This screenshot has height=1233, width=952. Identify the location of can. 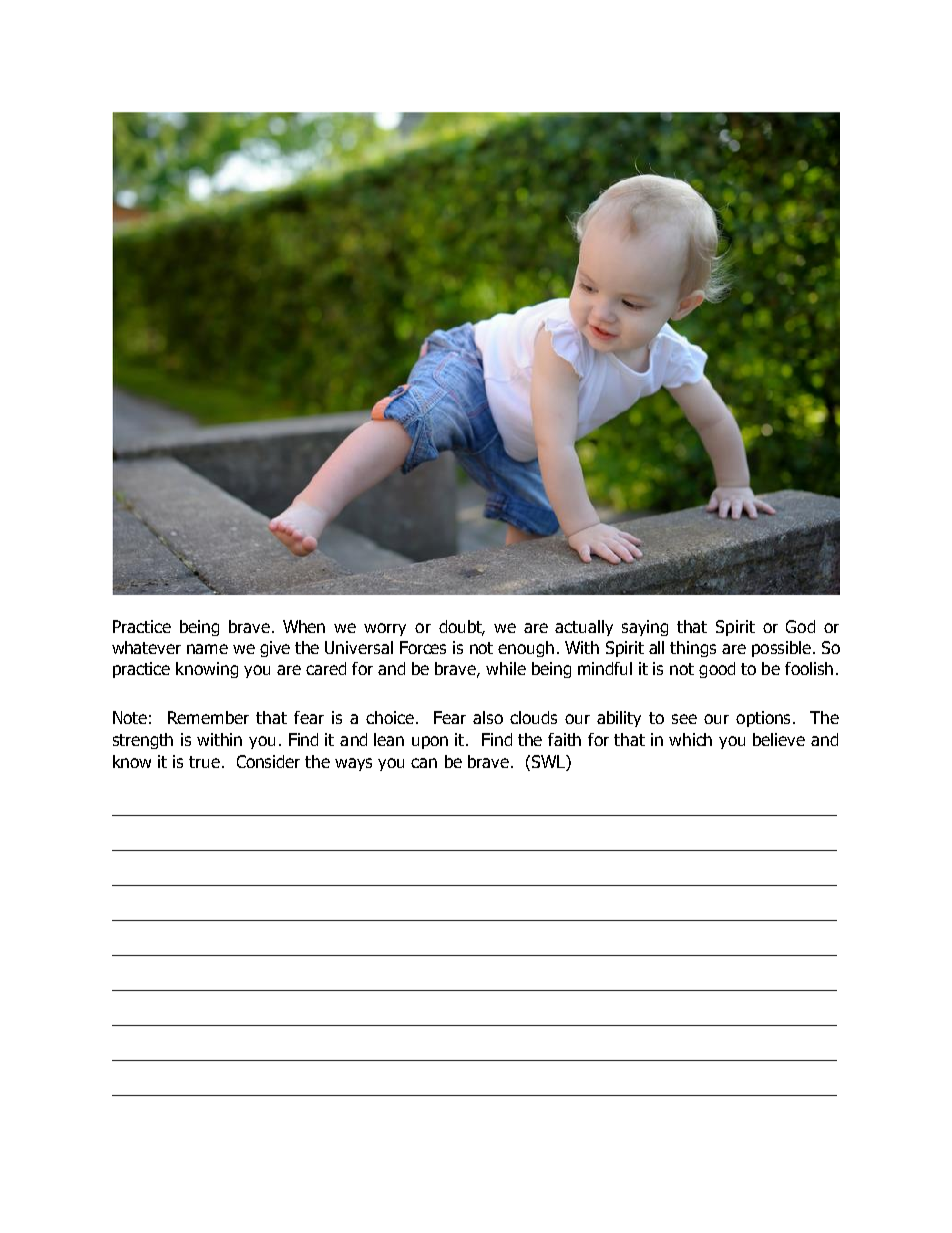
(424, 763).
